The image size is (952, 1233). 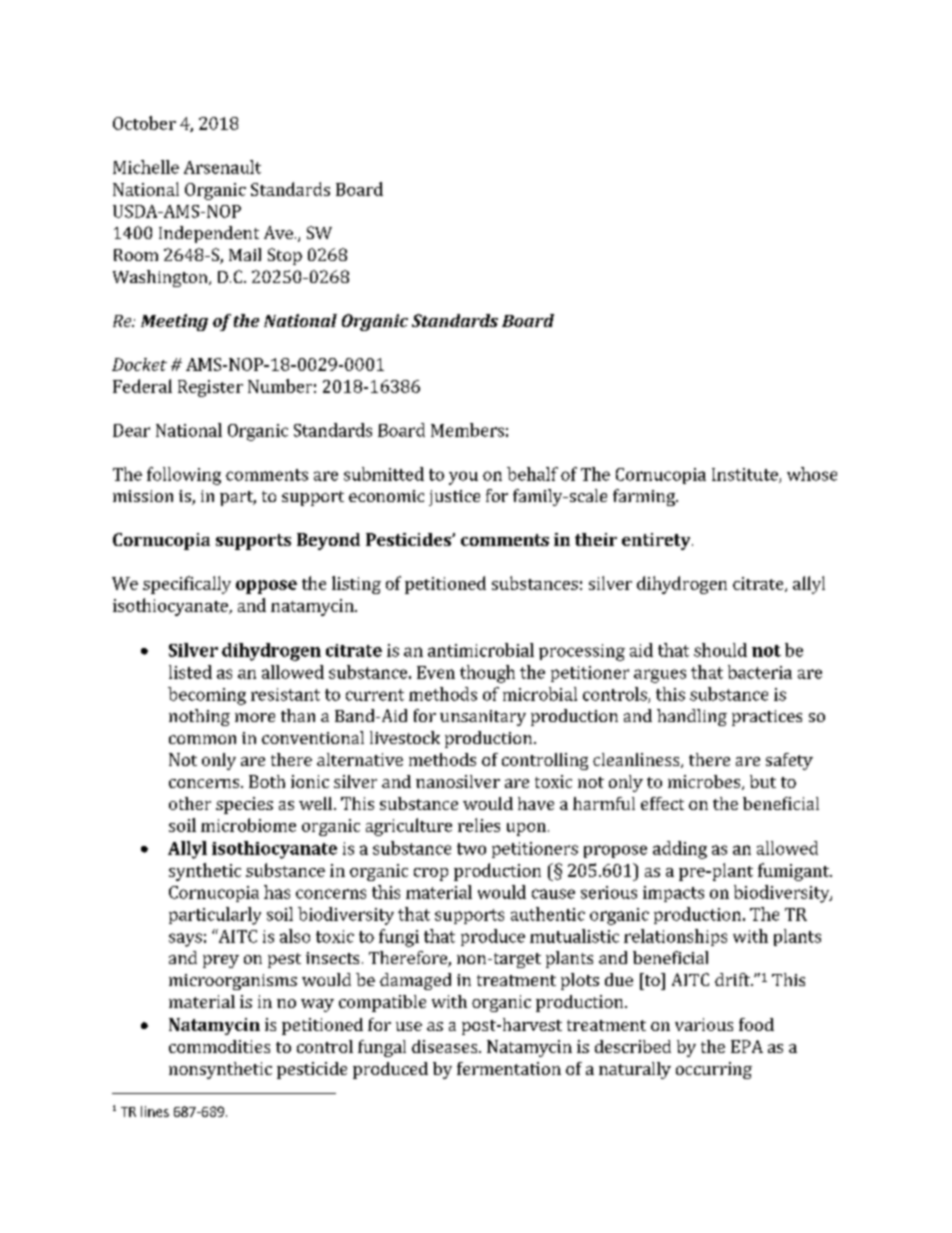 I want to click on diseases, so click(x=446, y=1046).
